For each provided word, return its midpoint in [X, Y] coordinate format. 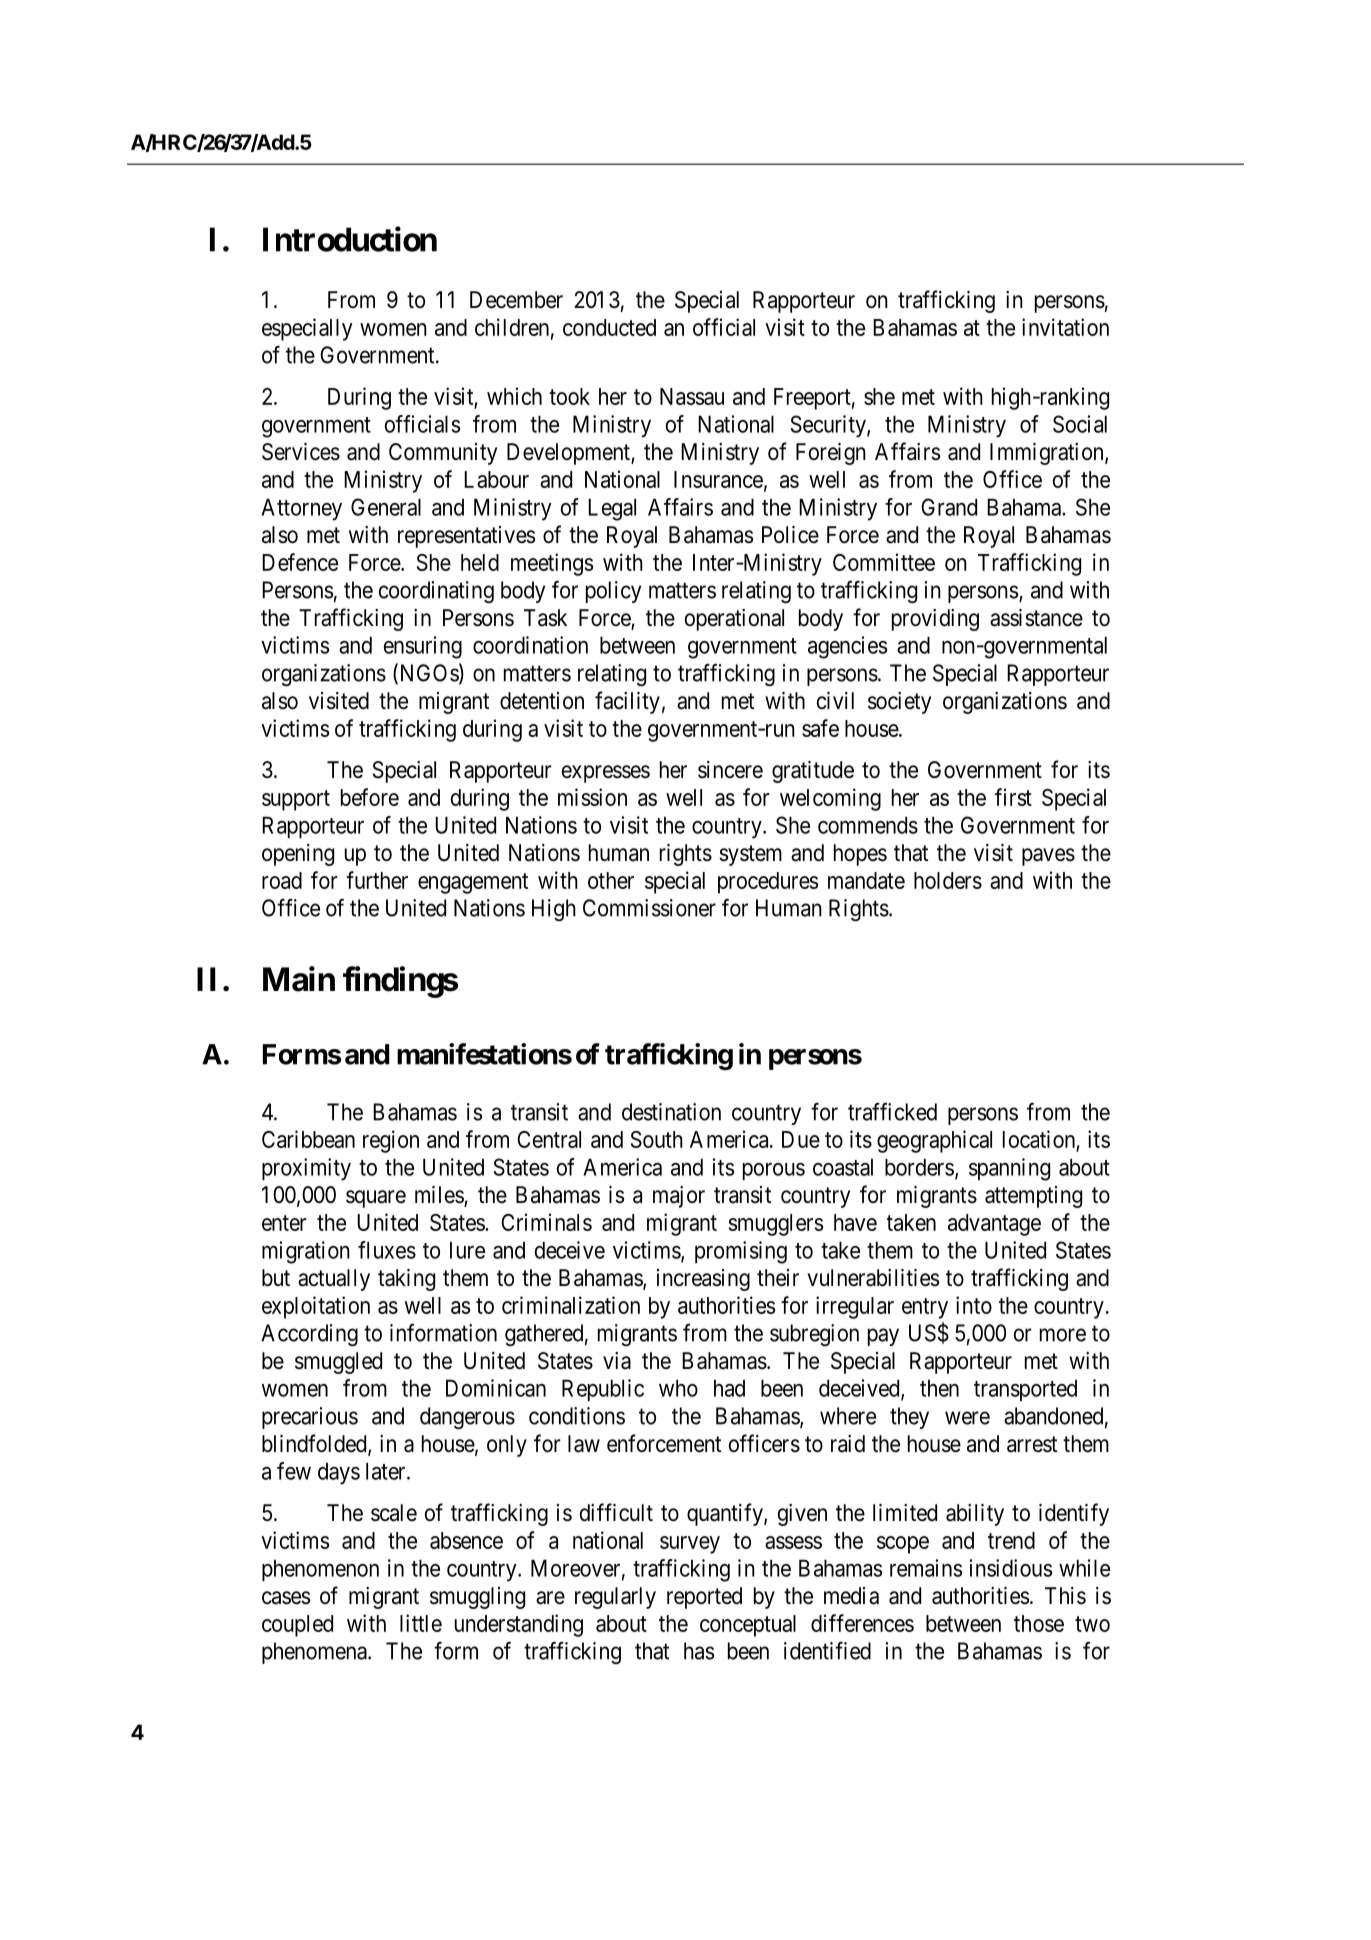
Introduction [350, 239]
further [377, 880]
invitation [1065, 327]
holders [948, 880]
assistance [1036, 618]
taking [406, 1280]
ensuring [423, 647]
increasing [703, 1280]
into [974, 1305]
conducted [609, 327]
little [421, 1623]
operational [734, 620]
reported [704, 1598]
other [611, 880]
